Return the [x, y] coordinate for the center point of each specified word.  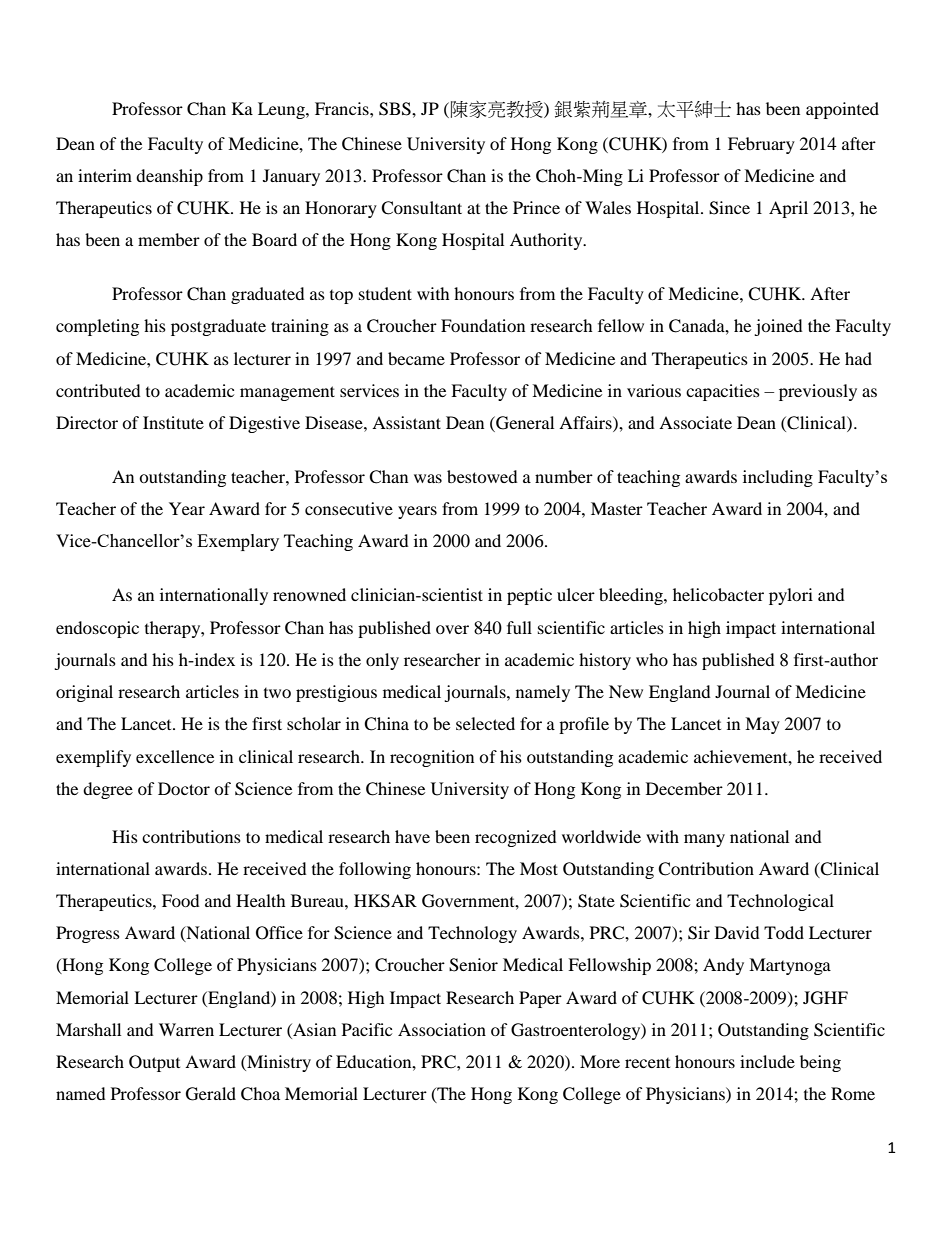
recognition [432, 758]
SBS [396, 109]
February [761, 145]
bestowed [482, 476]
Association [442, 1029]
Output [154, 1063]
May [762, 725]
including [778, 478]
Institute [173, 422]
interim [105, 175]
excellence [175, 756]
